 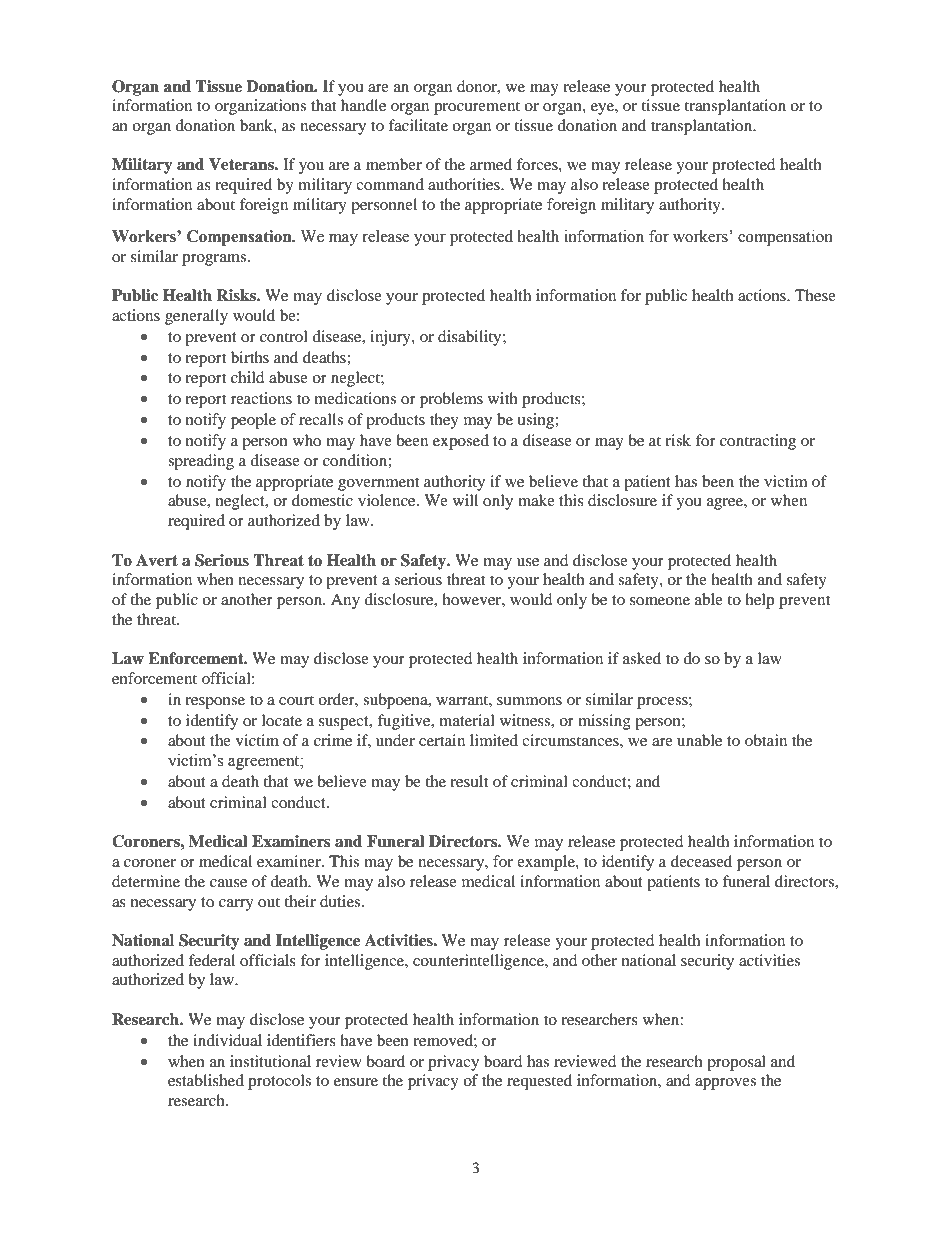 What do you see at coordinates (201, 462) in the screenshot?
I see `spreading` at bounding box center [201, 462].
